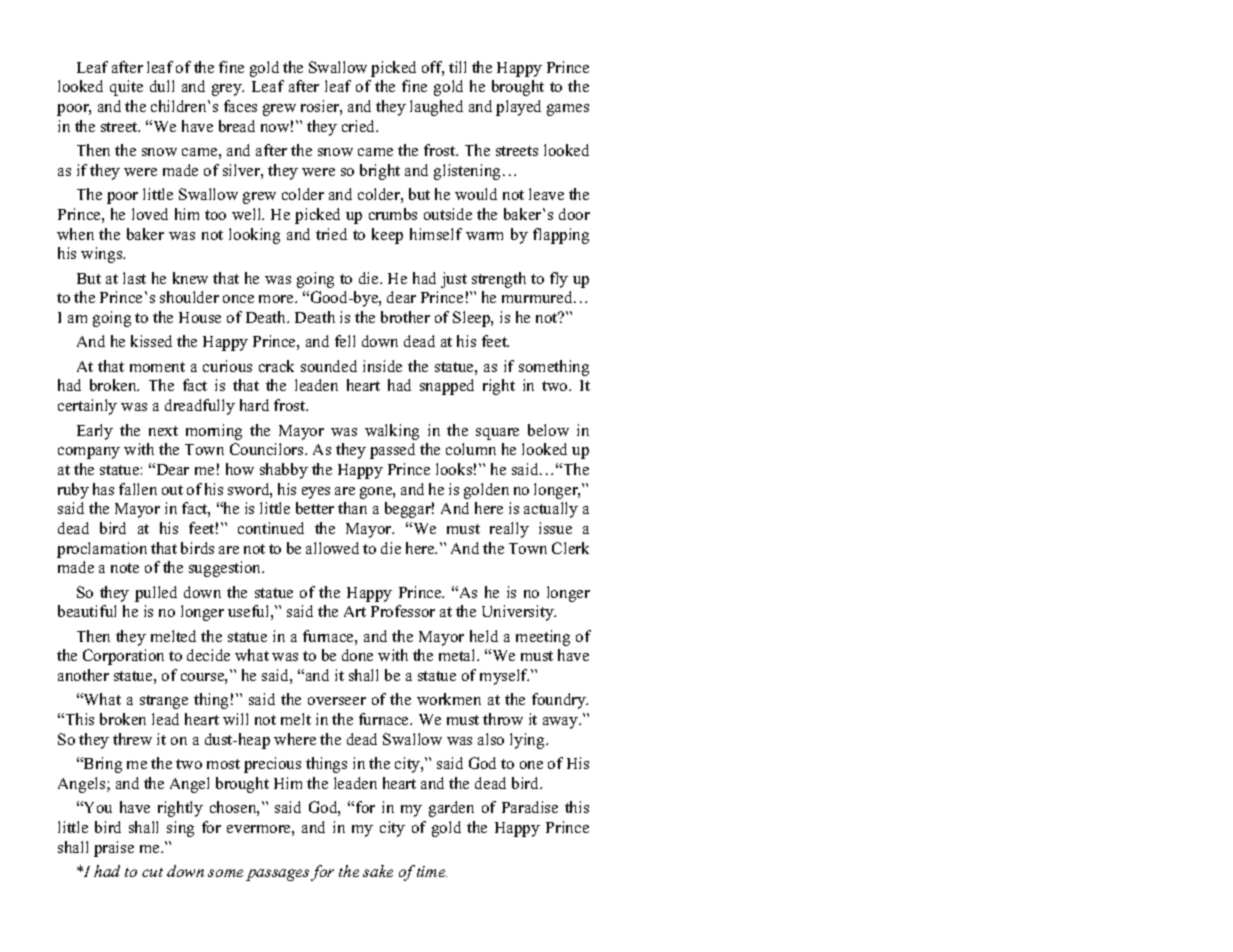 The height and width of the screenshot is (952, 1233). What do you see at coordinates (151, 341) in the screenshot?
I see `kissed` at bounding box center [151, 341].
